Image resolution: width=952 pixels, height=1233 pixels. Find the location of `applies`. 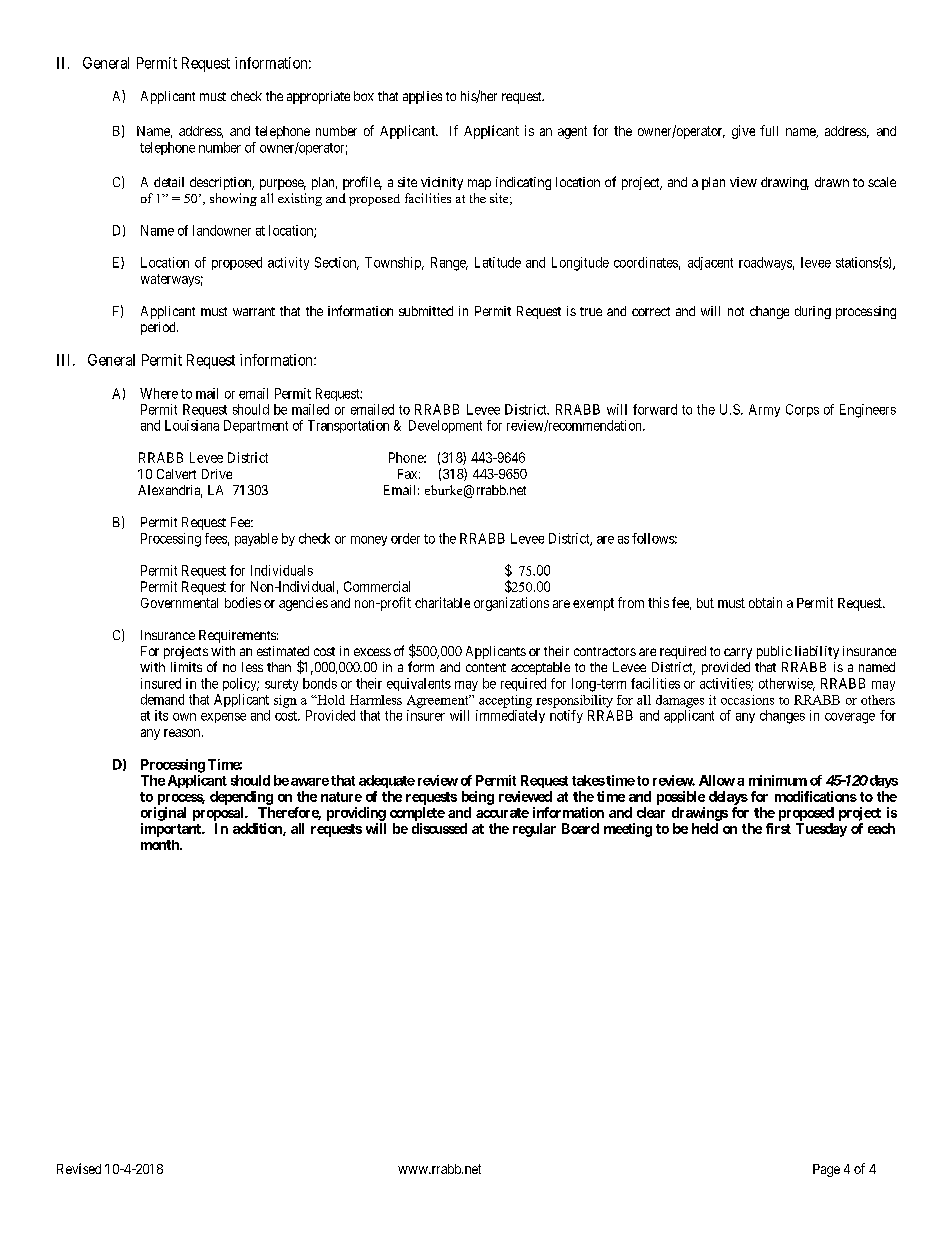

applies is located at coordinates (422, 97).
